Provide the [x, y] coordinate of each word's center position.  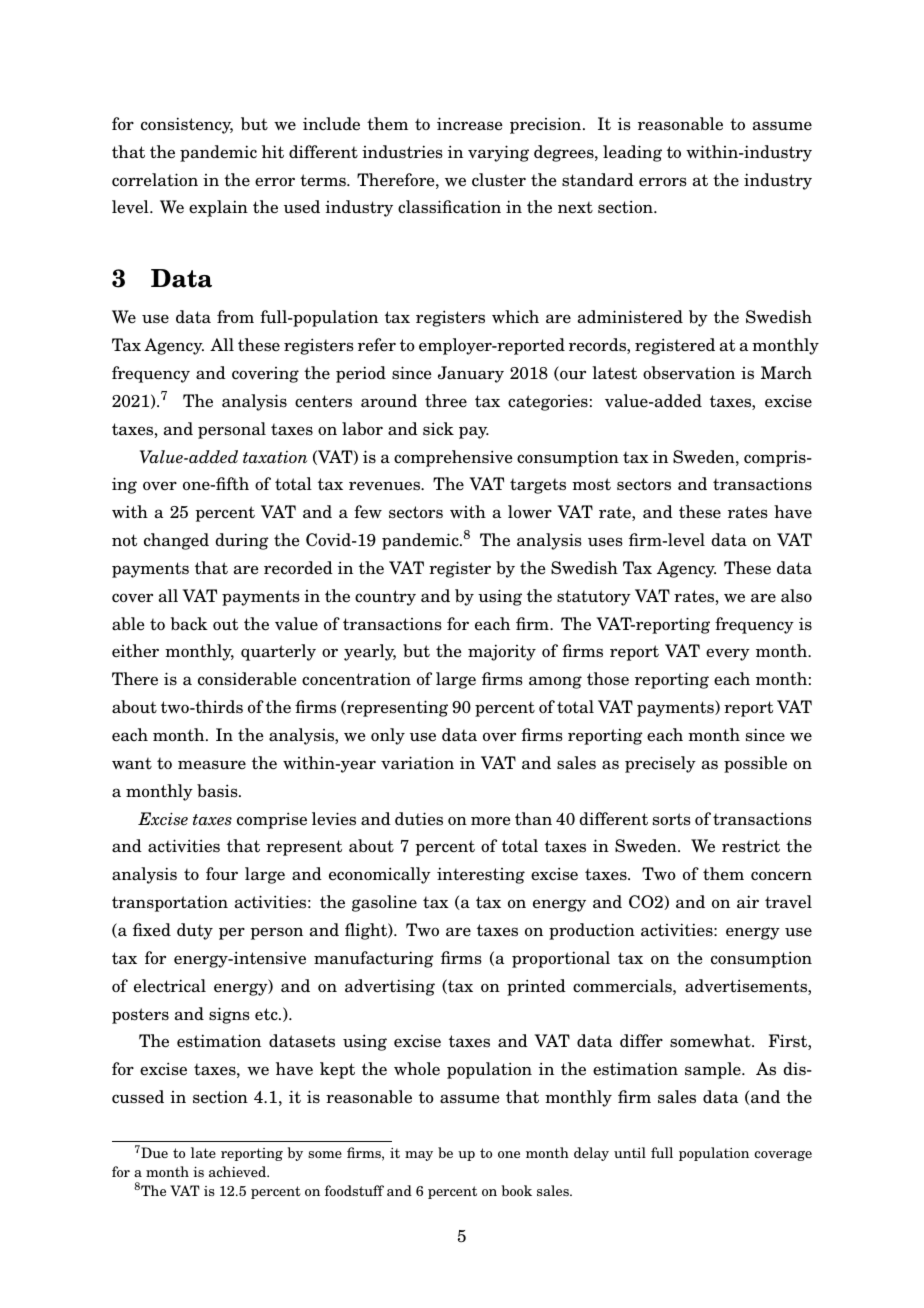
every [728, 654]
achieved [239, 1171]
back [189, 623]
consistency [187, 125]
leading [632, 153]
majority [502, 652]
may [419, 1156]
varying [498, 153]
